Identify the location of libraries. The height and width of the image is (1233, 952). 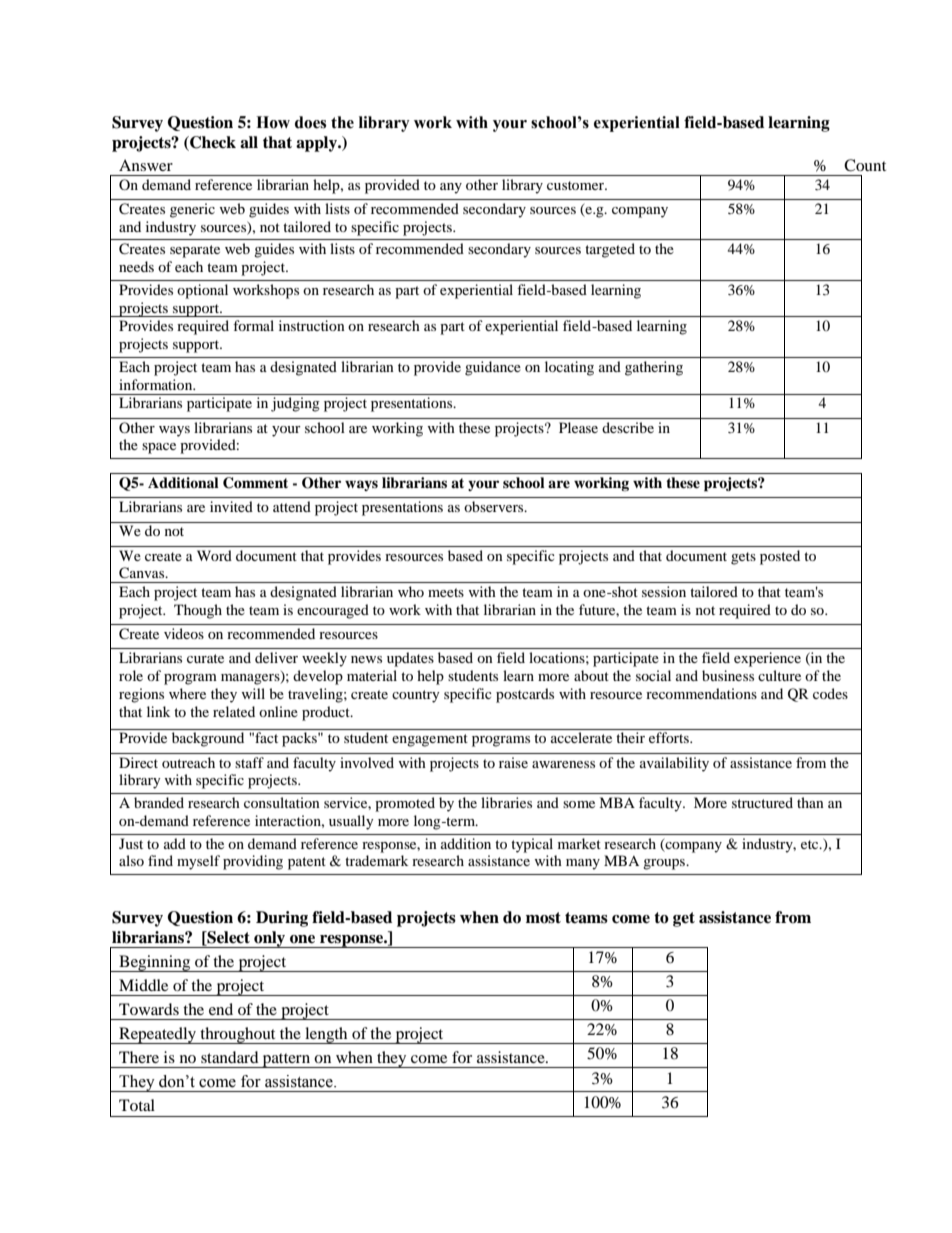
(506, 802).
